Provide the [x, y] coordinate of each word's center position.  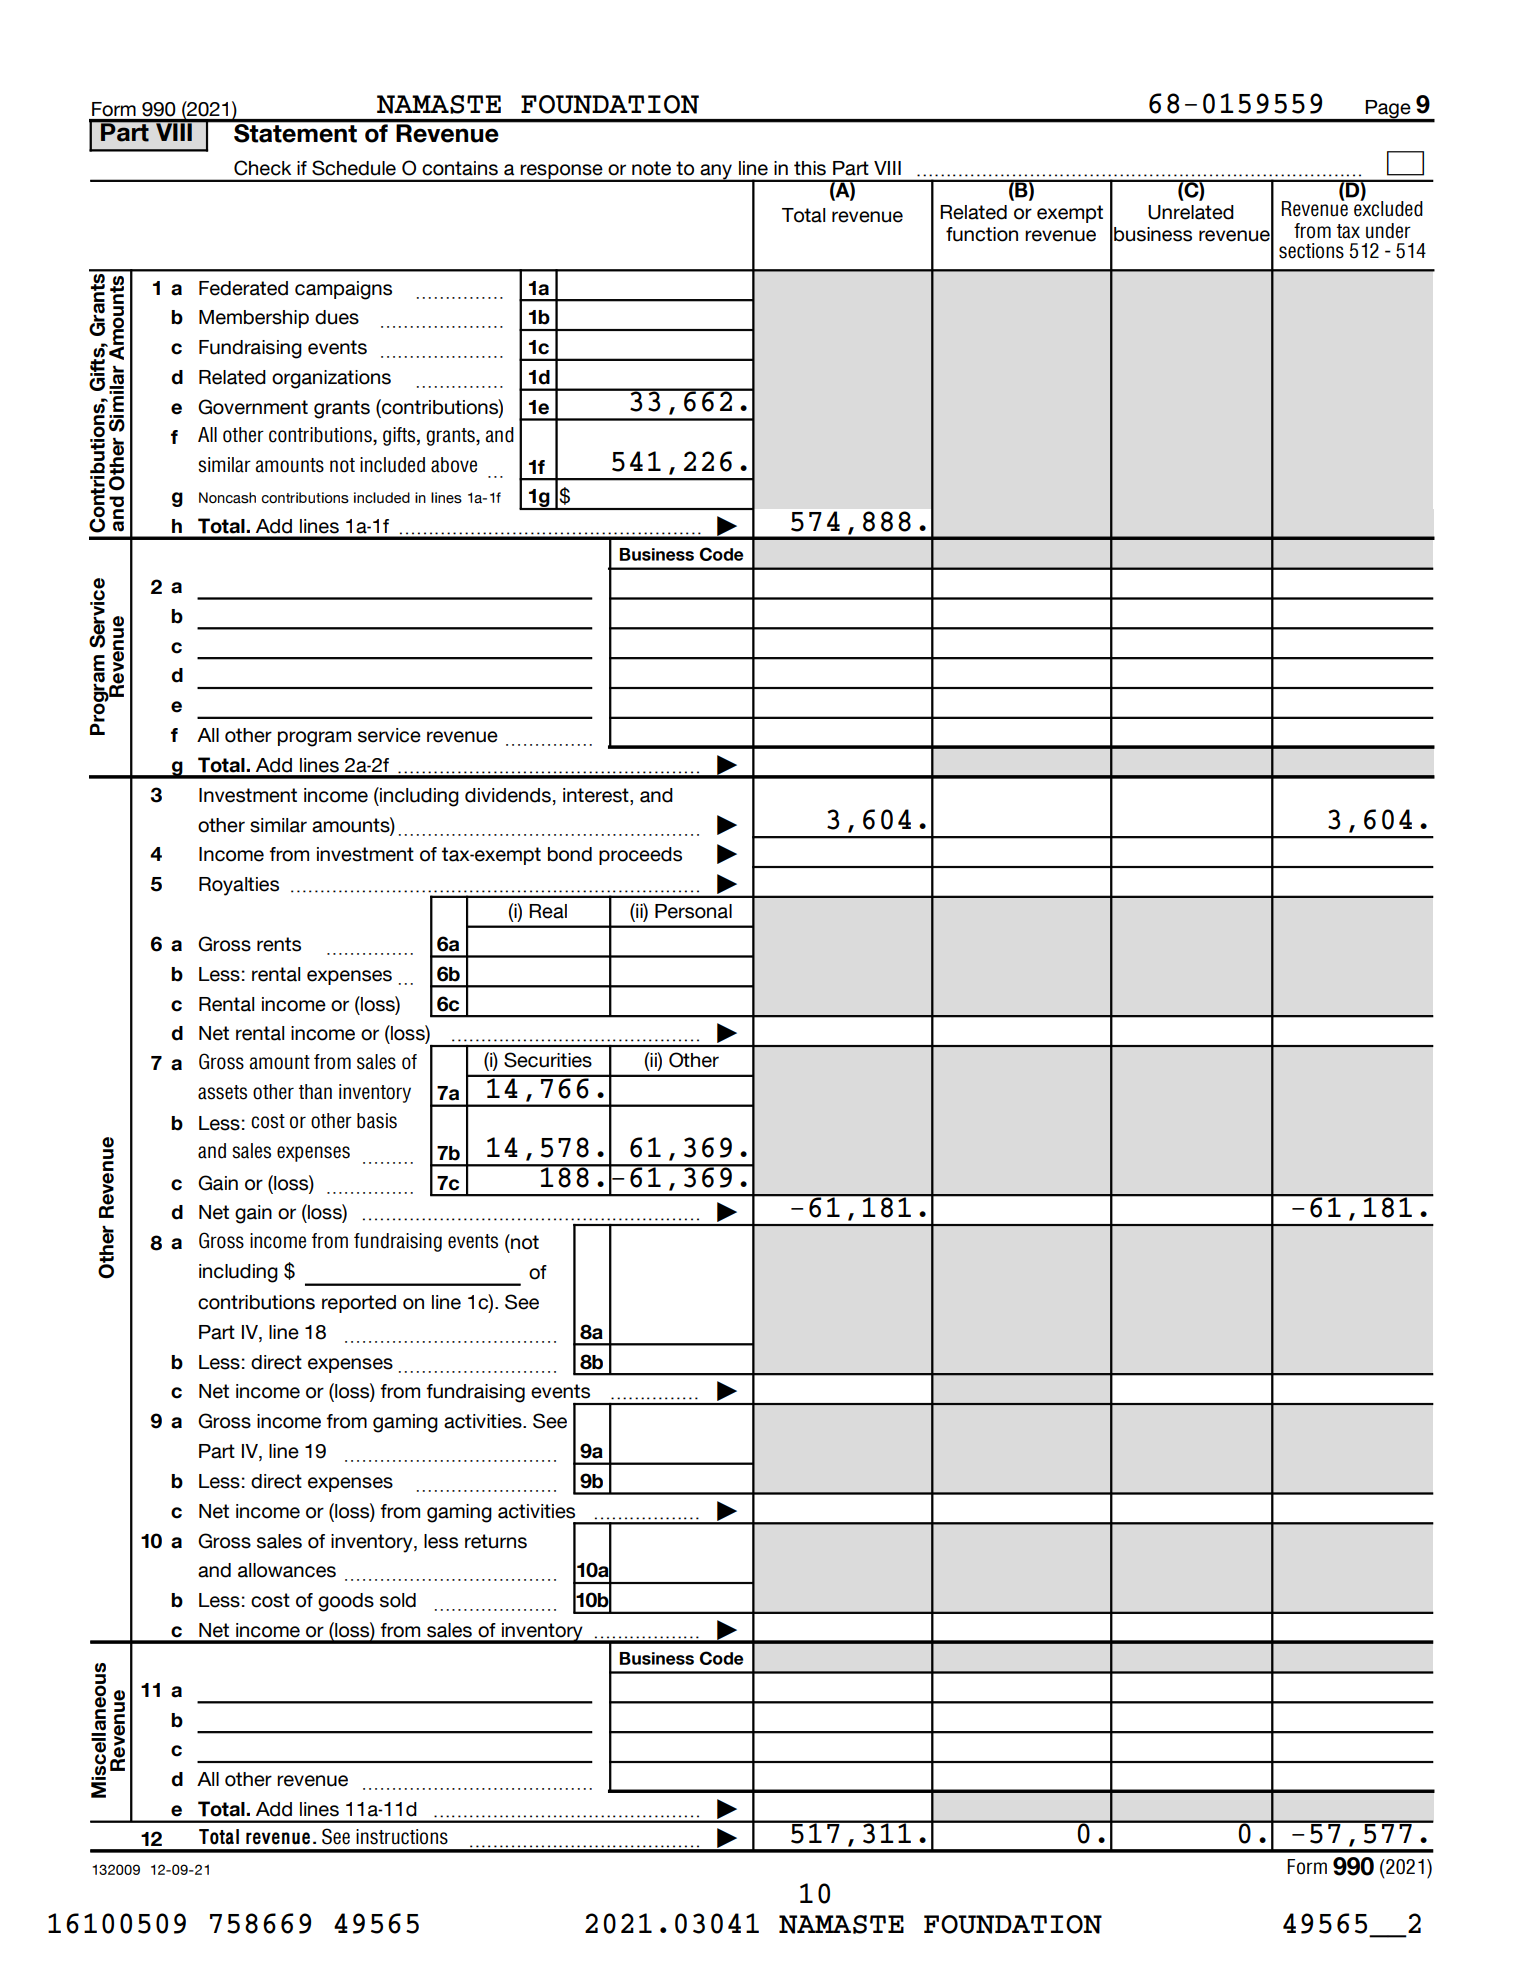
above [454, 465]
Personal [693, 911]
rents [279, 944]
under [1388, 231]
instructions [402, 1837]
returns [496, 1541]
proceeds [640, 856]
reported [359, 1304]
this [810, 168]
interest [597, 795]
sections [1311, 251]
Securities [548, 1060]
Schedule [354, 168]
